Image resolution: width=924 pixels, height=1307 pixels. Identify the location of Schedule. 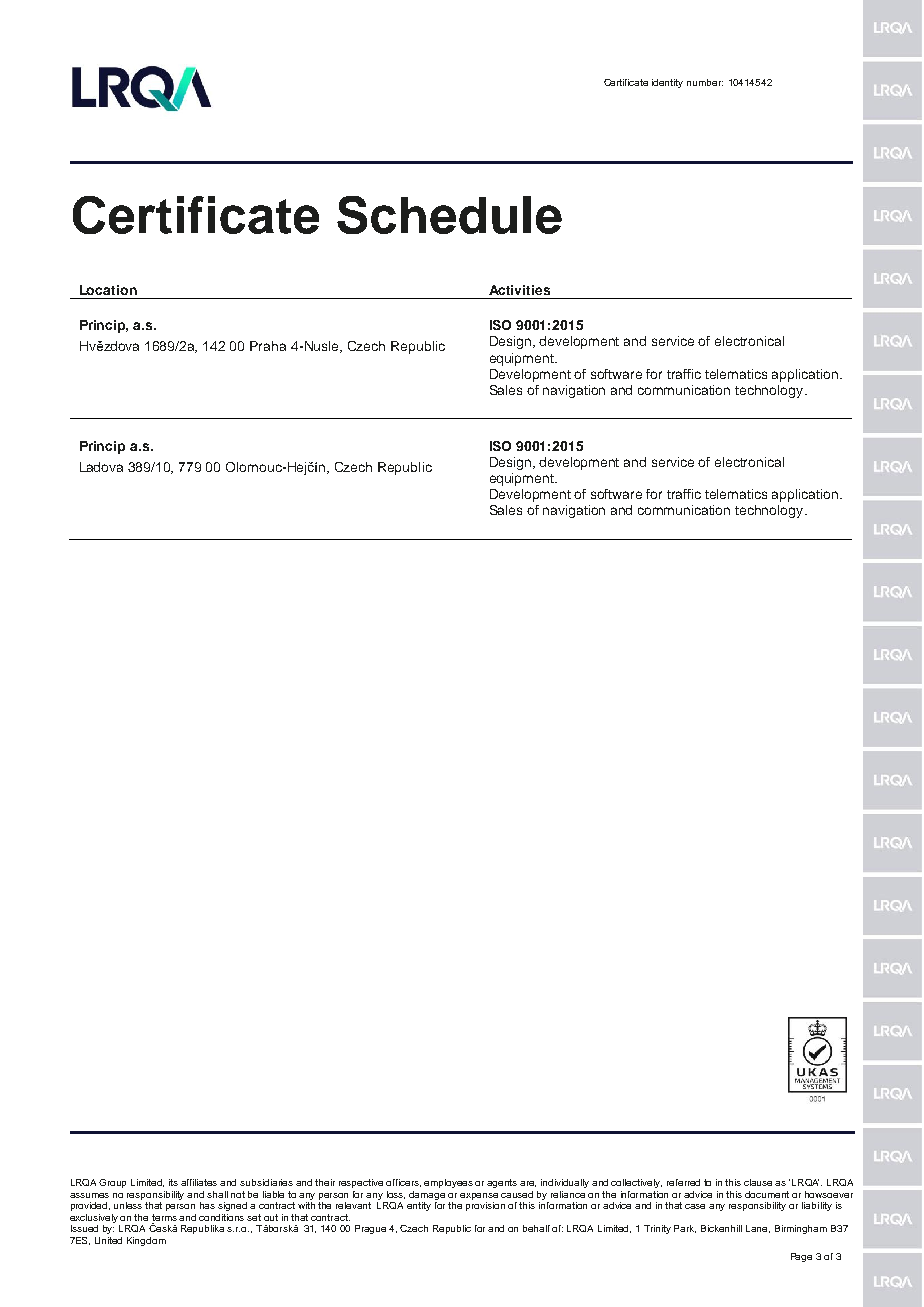
(449, 215).
